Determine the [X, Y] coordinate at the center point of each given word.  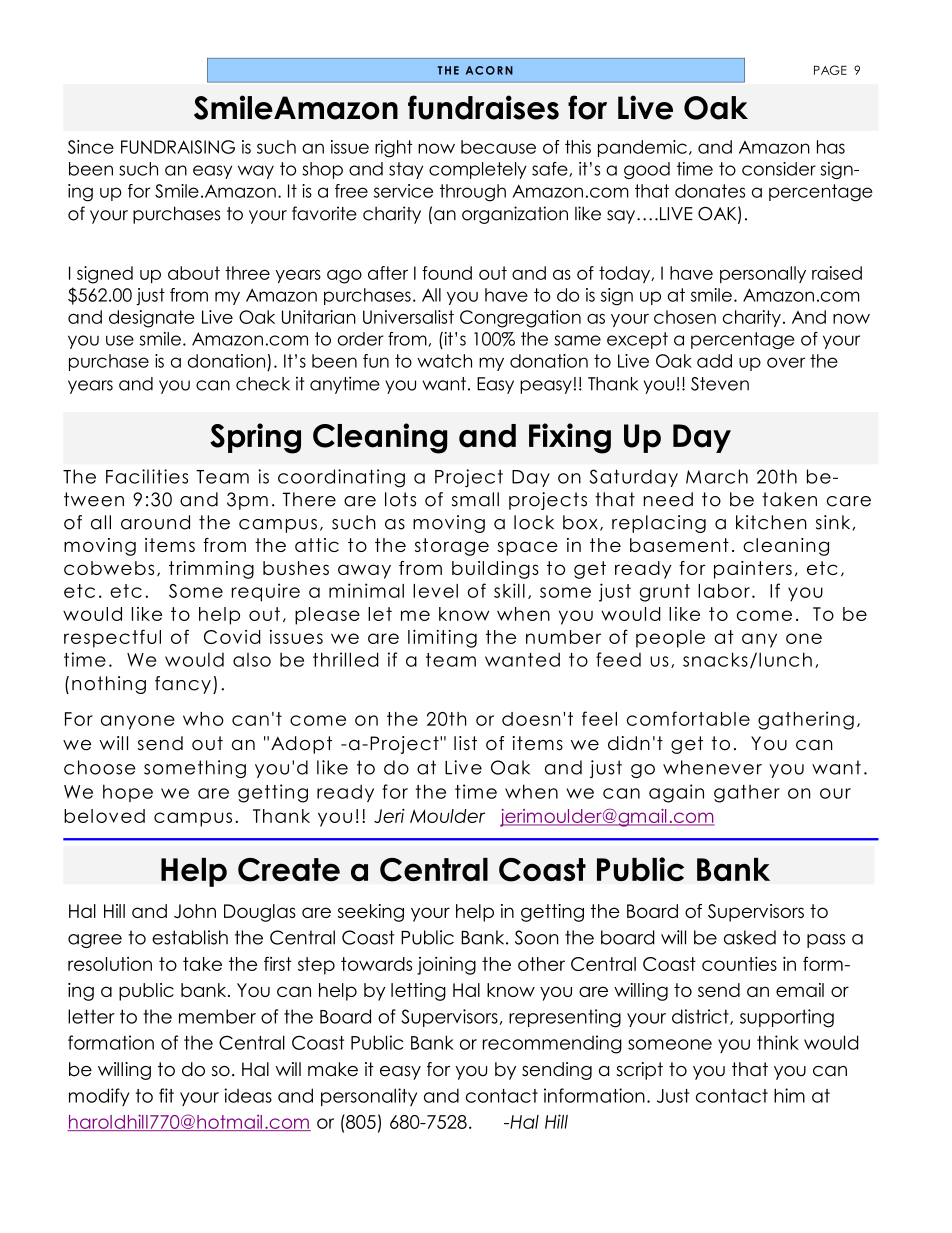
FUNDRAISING [178, 147]
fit [166, 1095]
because [498, 147]
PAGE [830, 70]
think [778, 1042]
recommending [552, 1044]
